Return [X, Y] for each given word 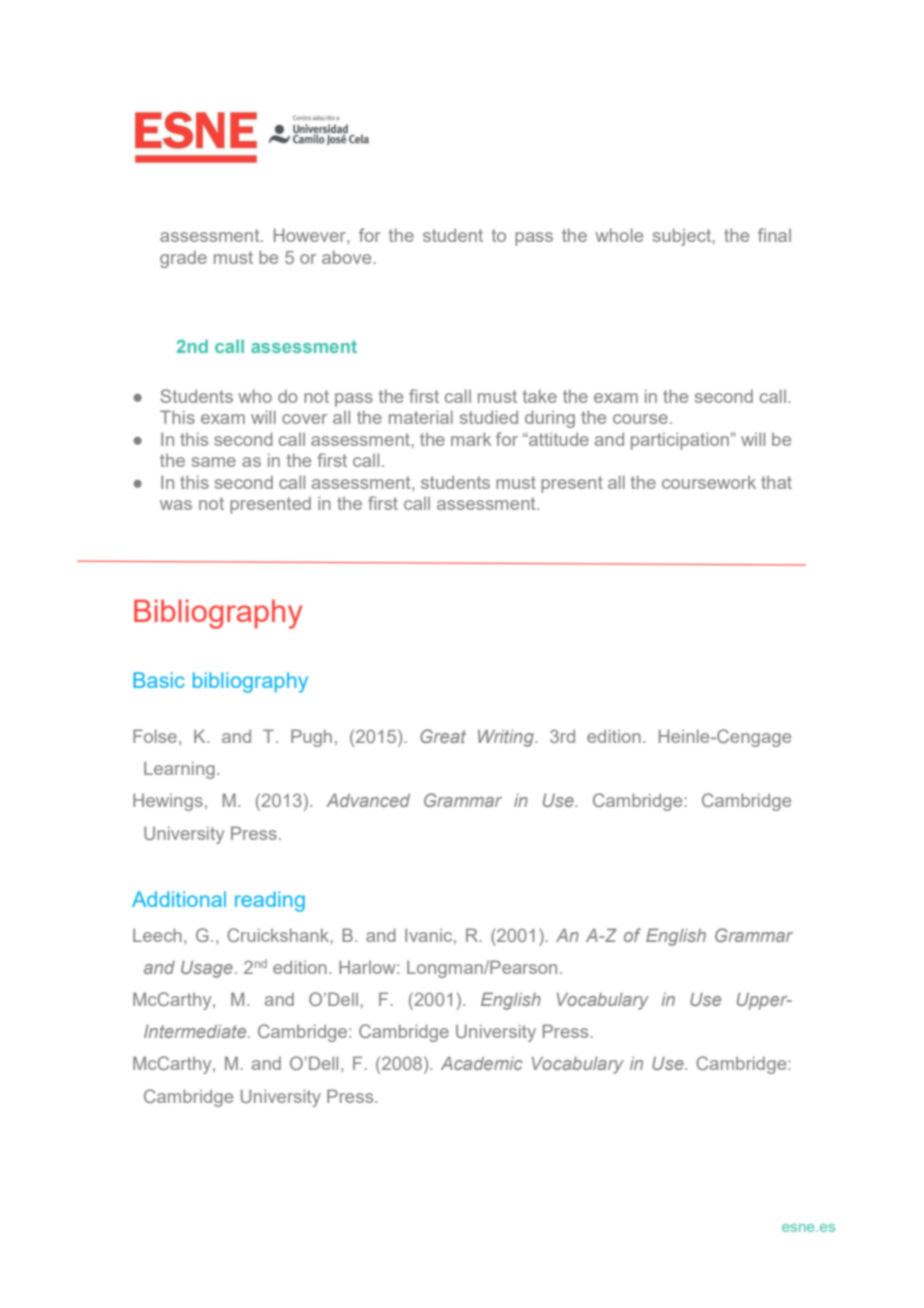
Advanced [368, 800]
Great [443, 736]
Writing [507, 738]
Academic [482, 1063]
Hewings [168, 802]
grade [183, 259]
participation [680, 441]
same [214, 462]
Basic [159, 680]
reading [270, 901]
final [774, 235]
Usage [207, 969]
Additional [179, 899]
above [346, 257]
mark [471, 439]
